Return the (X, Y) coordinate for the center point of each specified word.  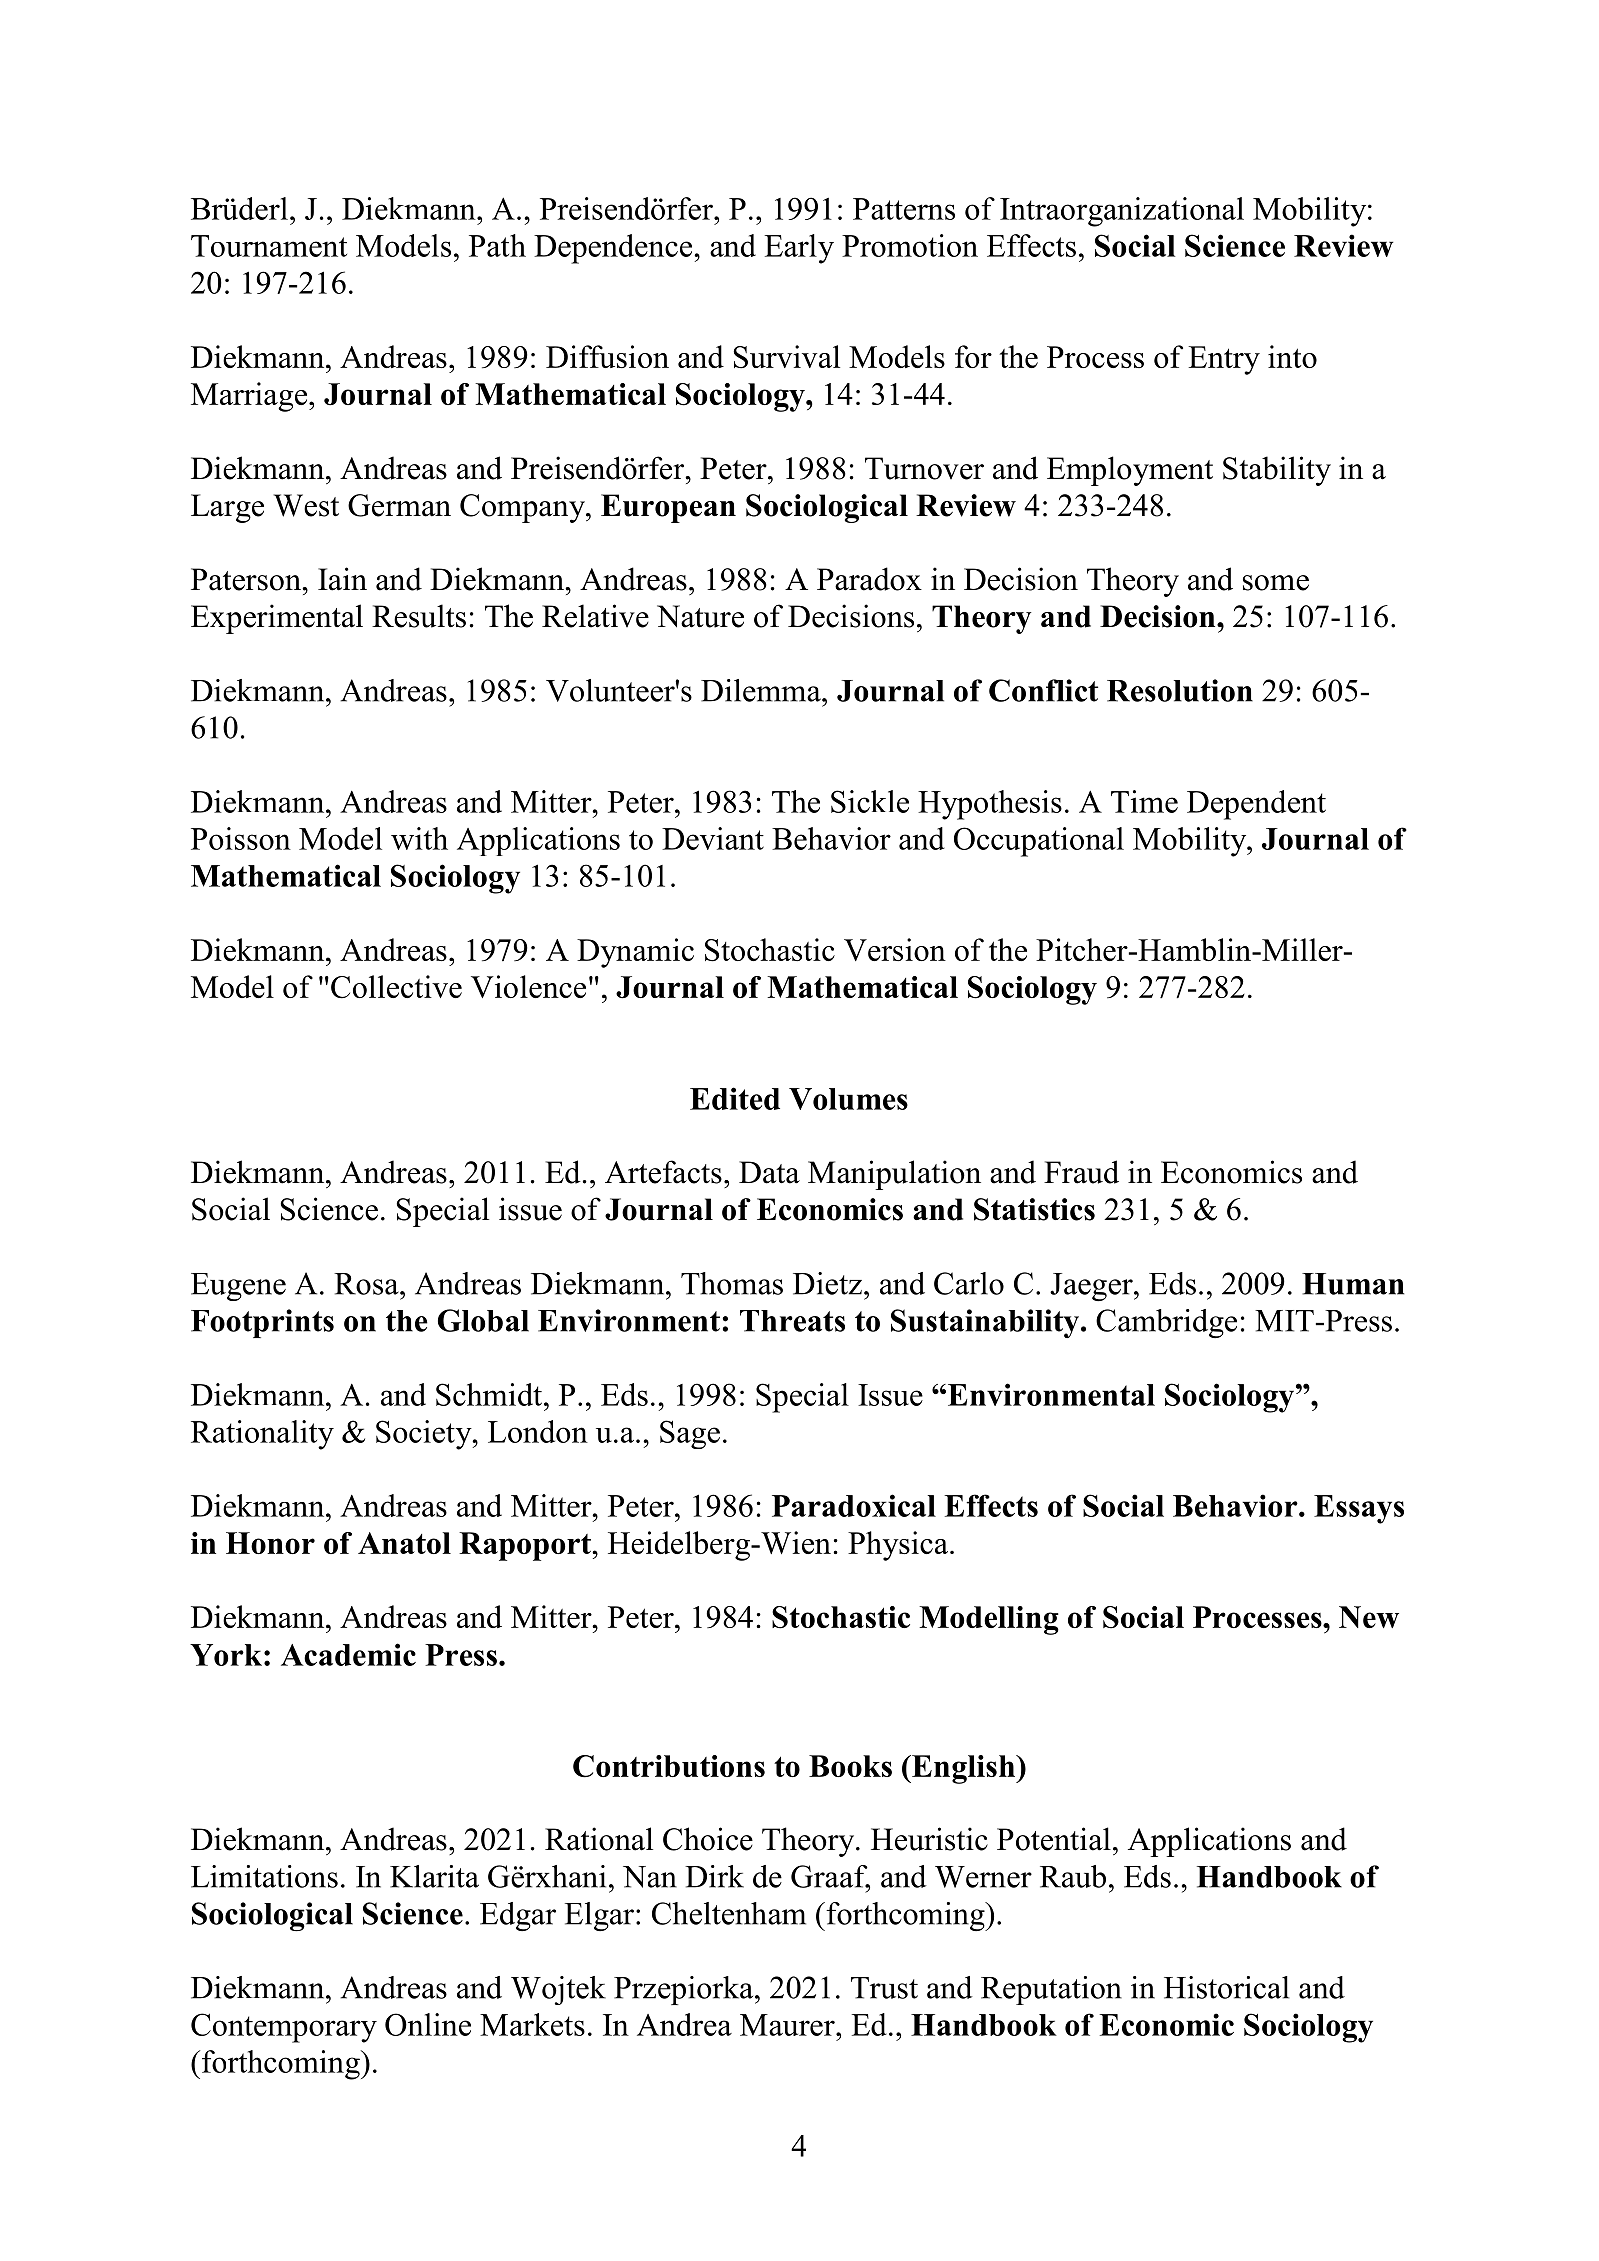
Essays (1359, 1509)
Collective (396, 987)
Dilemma (762, 690)
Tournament (269, 246)
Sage (690, 1434)
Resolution (1180, 690)
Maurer (788, 2025)
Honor (270, 1543)
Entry (1224, 360)
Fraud (1081, 1172)
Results (419, 616)
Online (428, 2024)
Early (799, 249)
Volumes (848, 1099)
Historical (1226, 1987)
